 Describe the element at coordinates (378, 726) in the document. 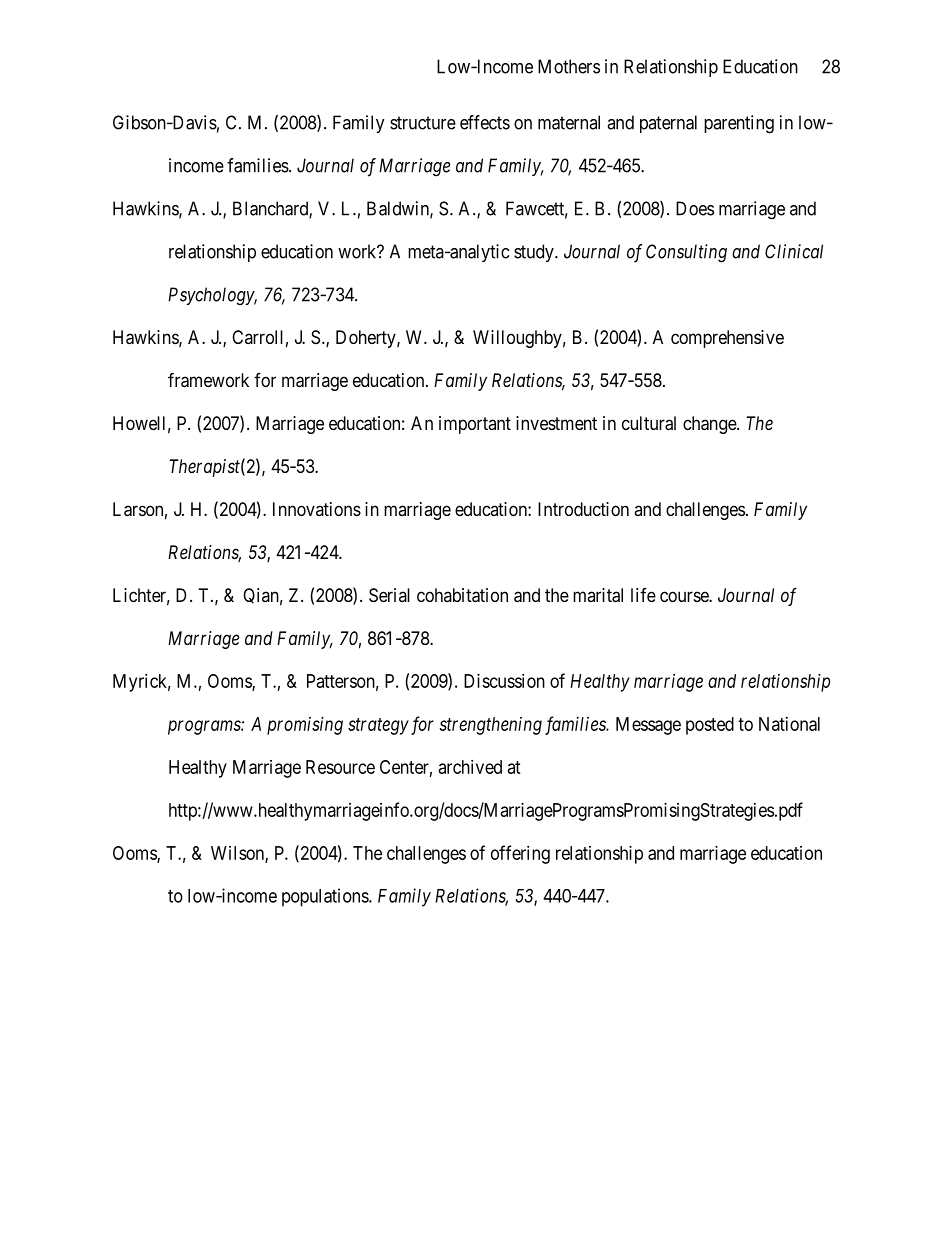

I see `strategy` at that location.
